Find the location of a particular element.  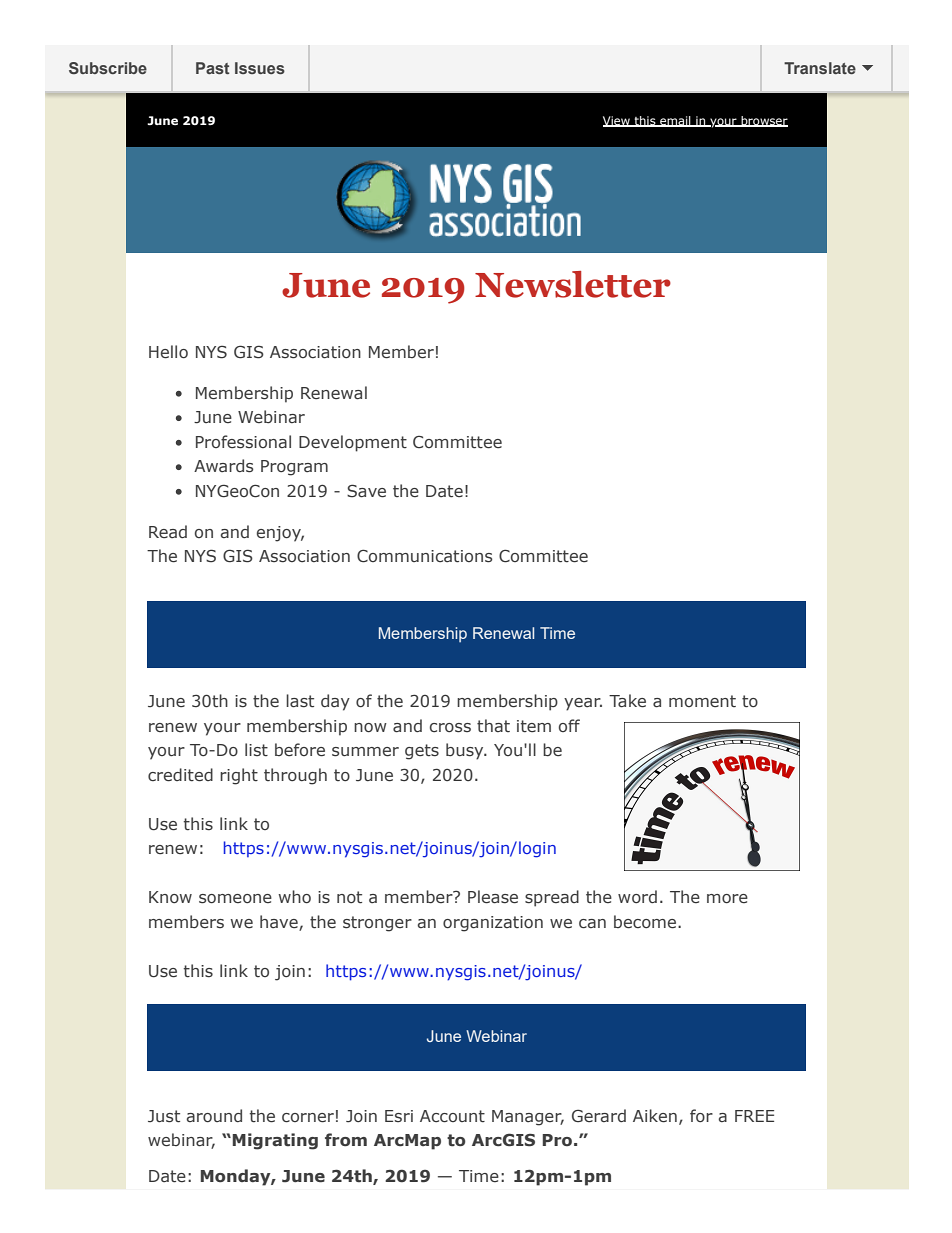

last is located at coordinates (300, 701).
